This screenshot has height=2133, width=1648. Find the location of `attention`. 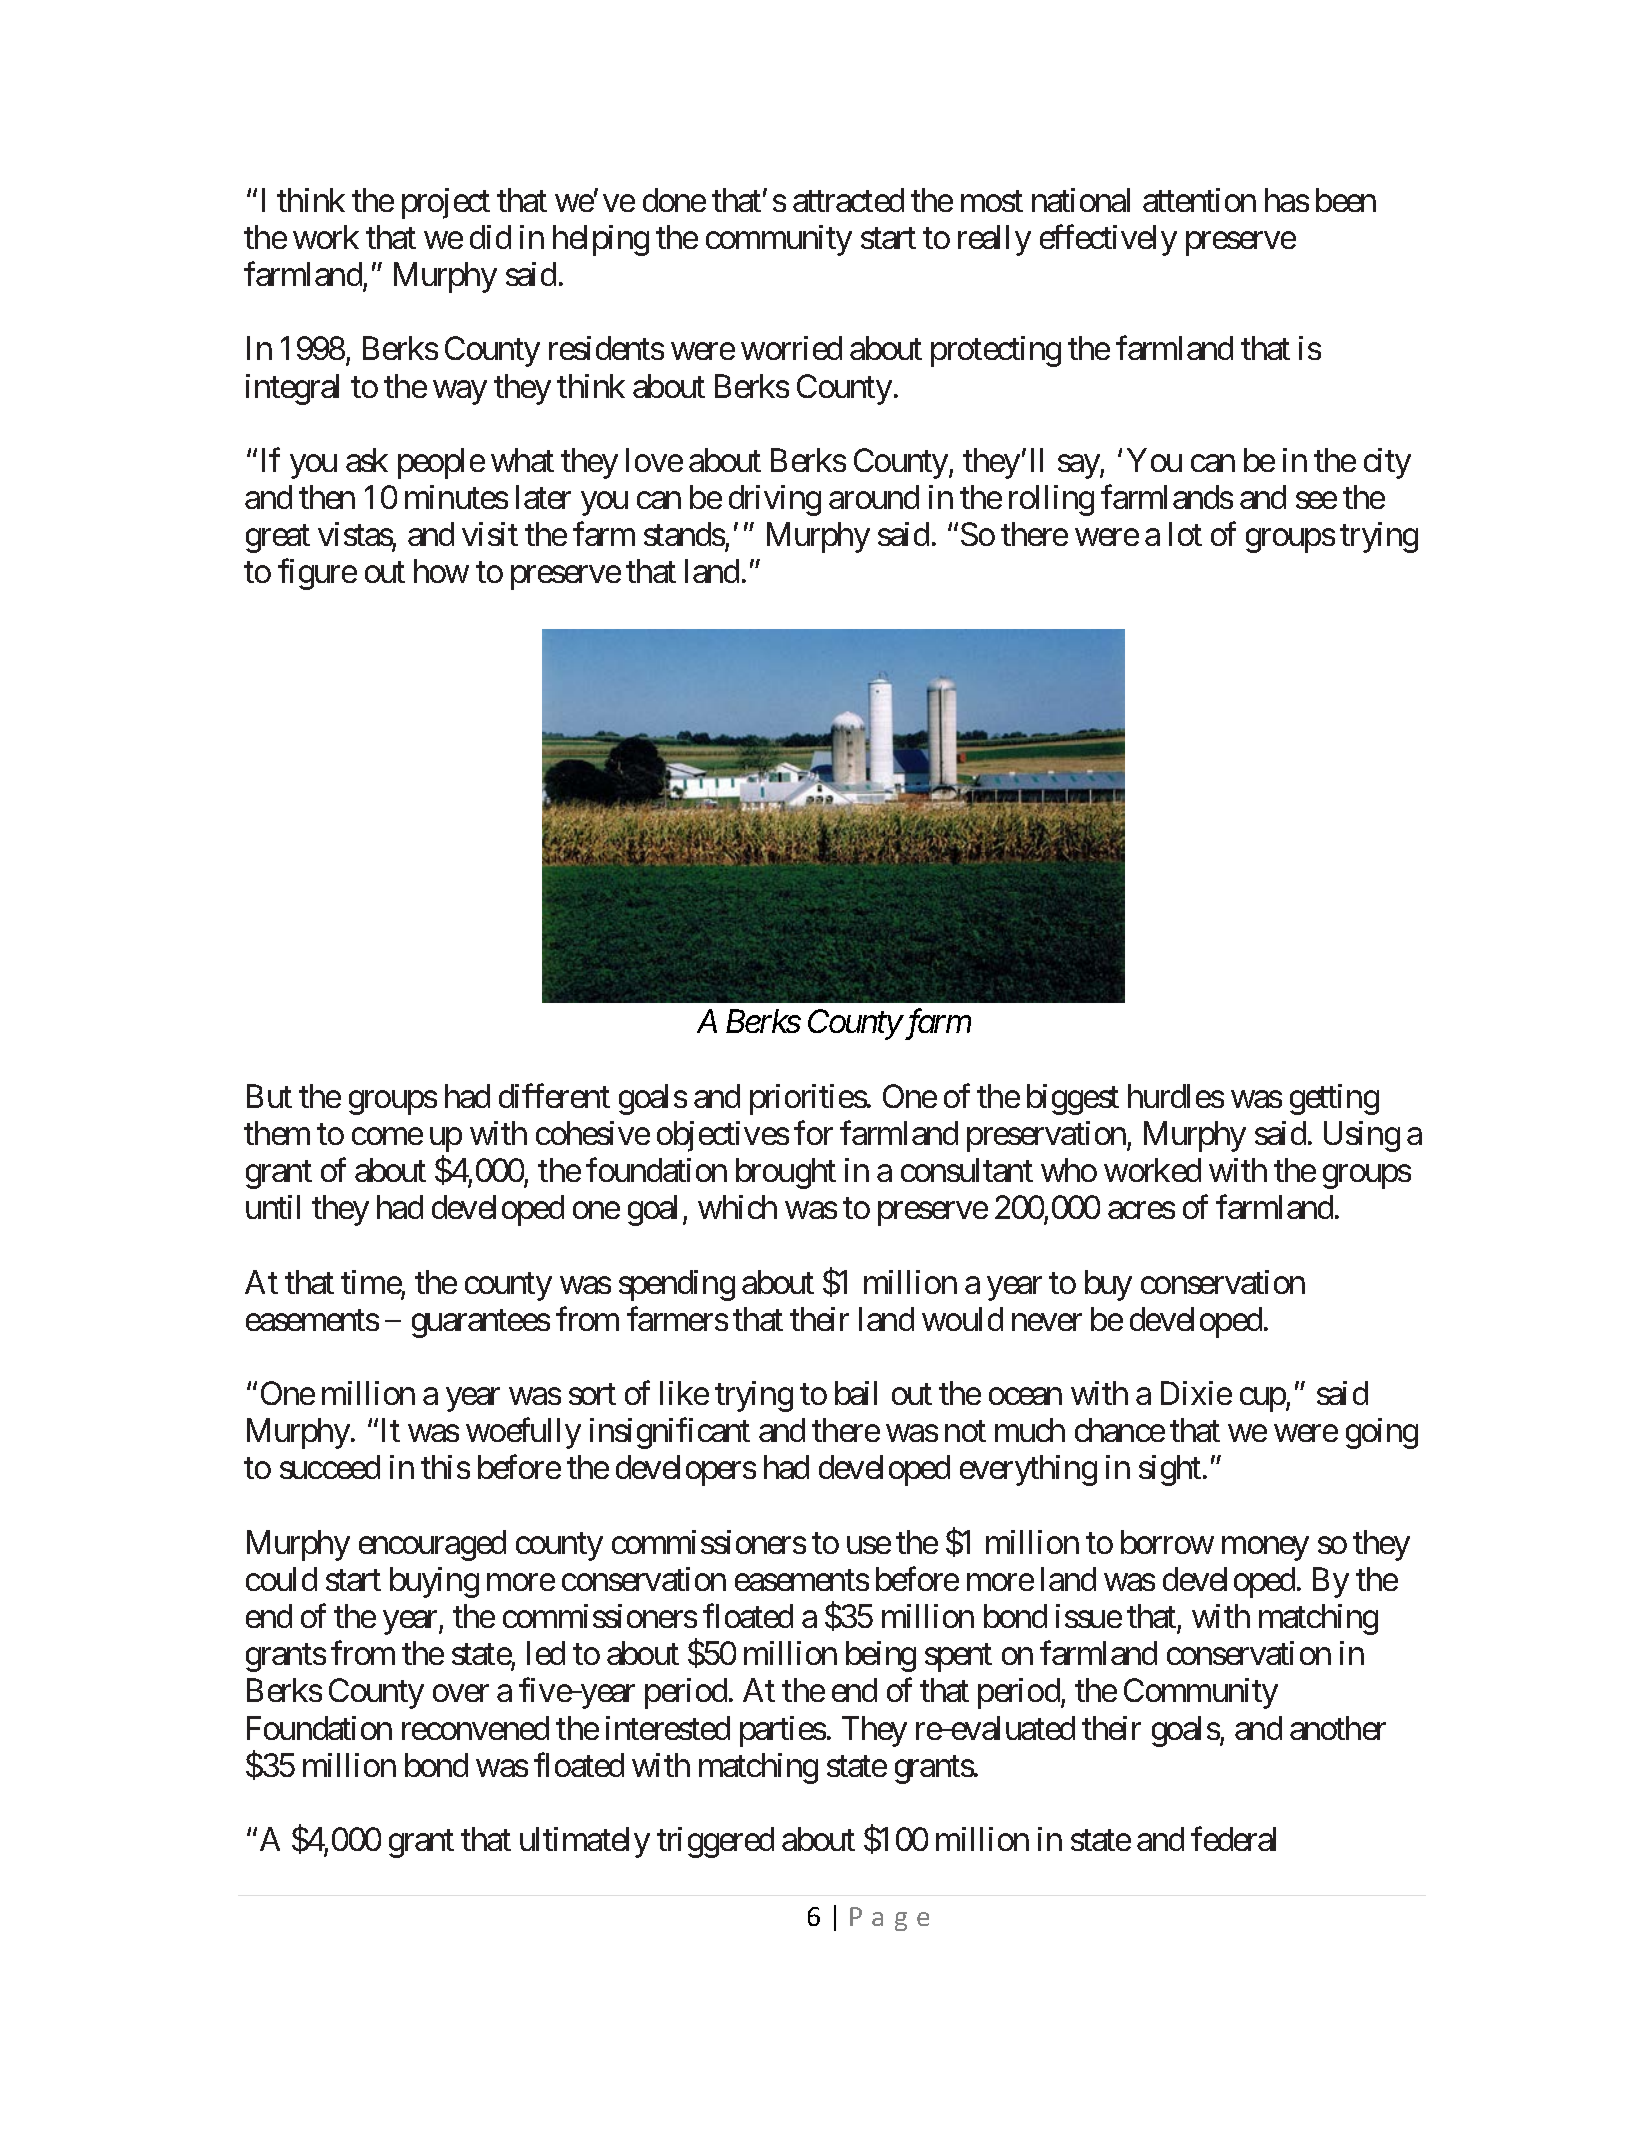

attention is located at coordinates (1199, 200).
